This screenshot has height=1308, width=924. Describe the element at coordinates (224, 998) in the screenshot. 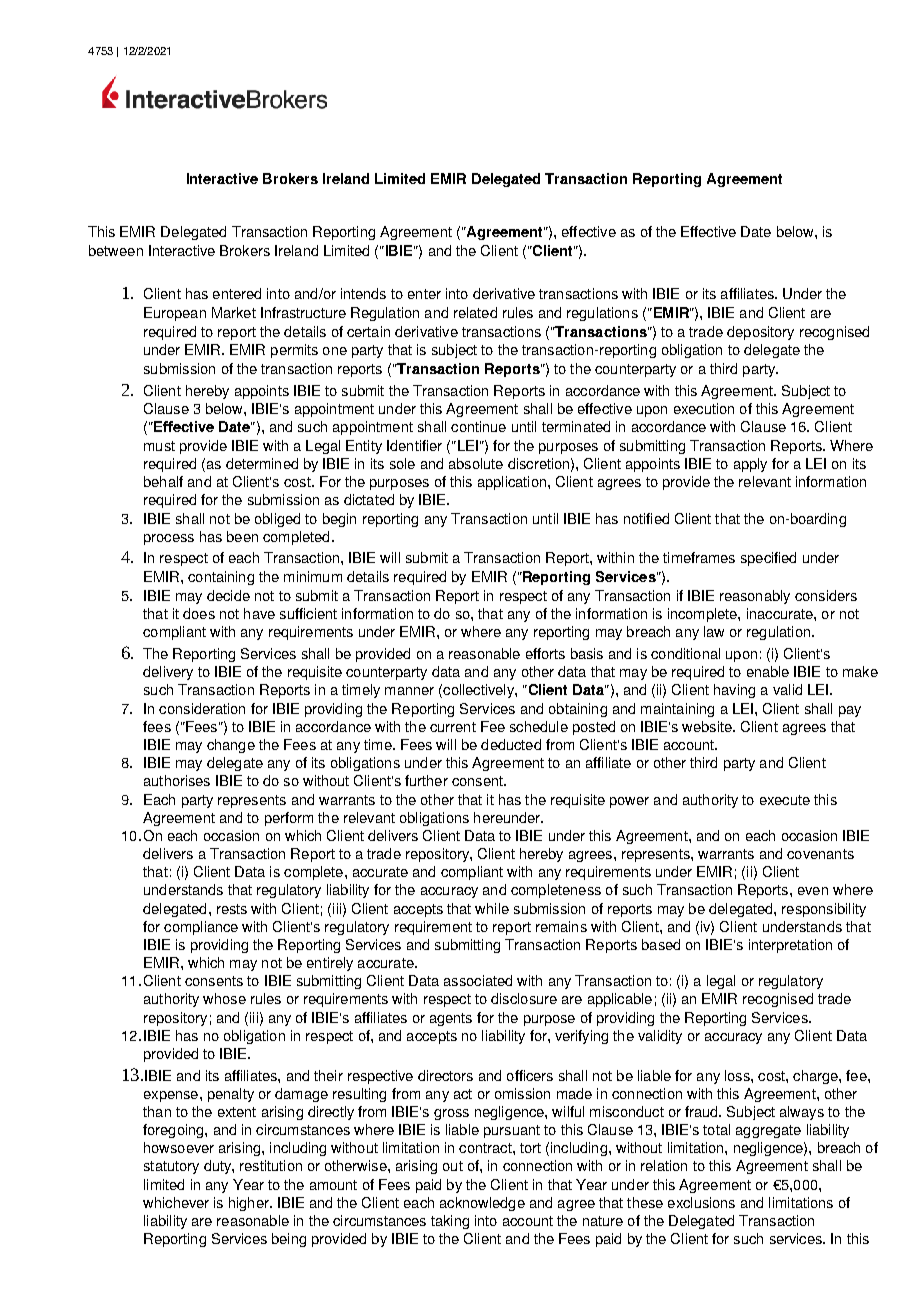

I see `whose` at that location.
